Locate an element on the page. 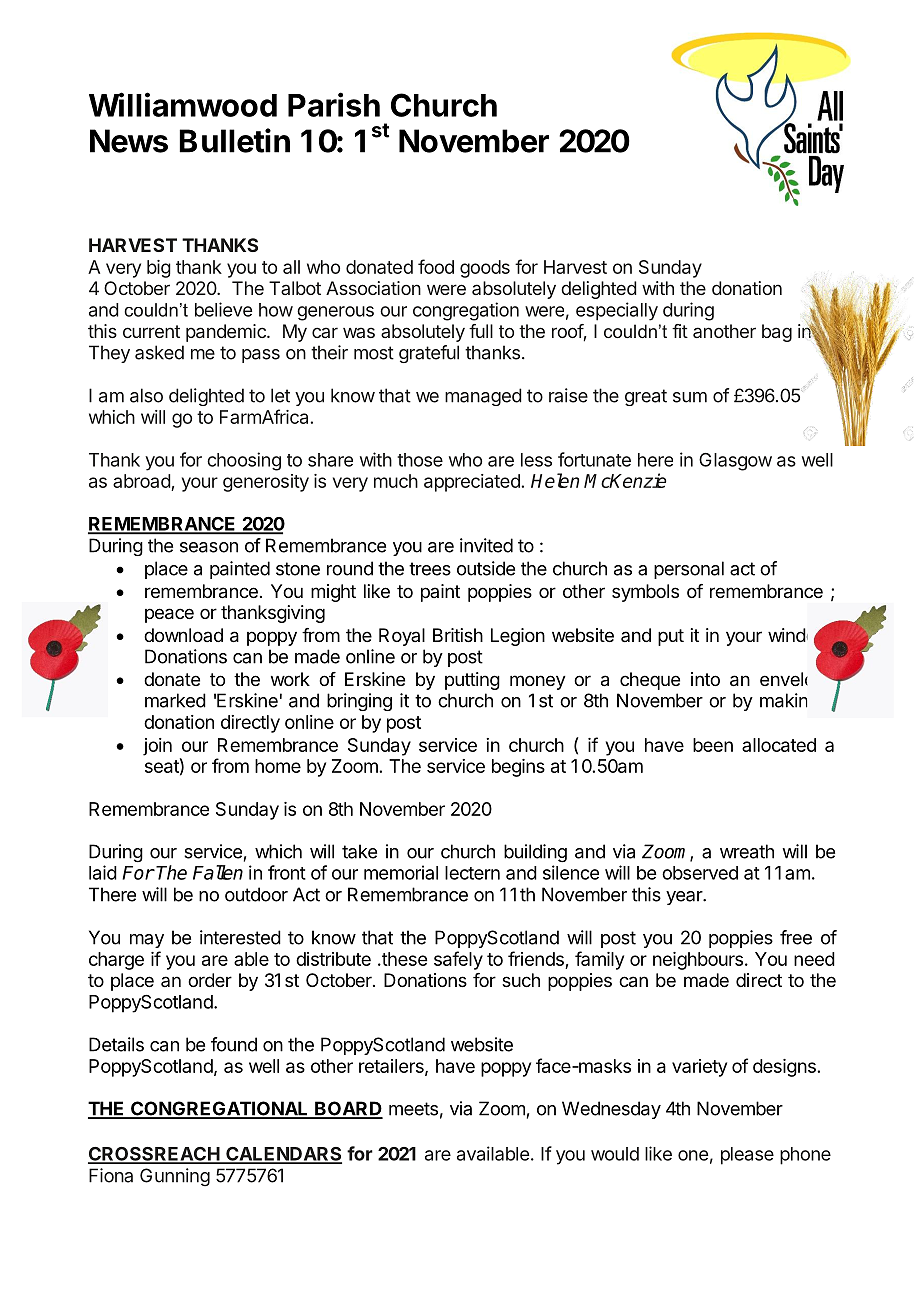 Image resolution: width=924 pixels, height=1307 pixels. Parish is located at coordinates (334, 104).
